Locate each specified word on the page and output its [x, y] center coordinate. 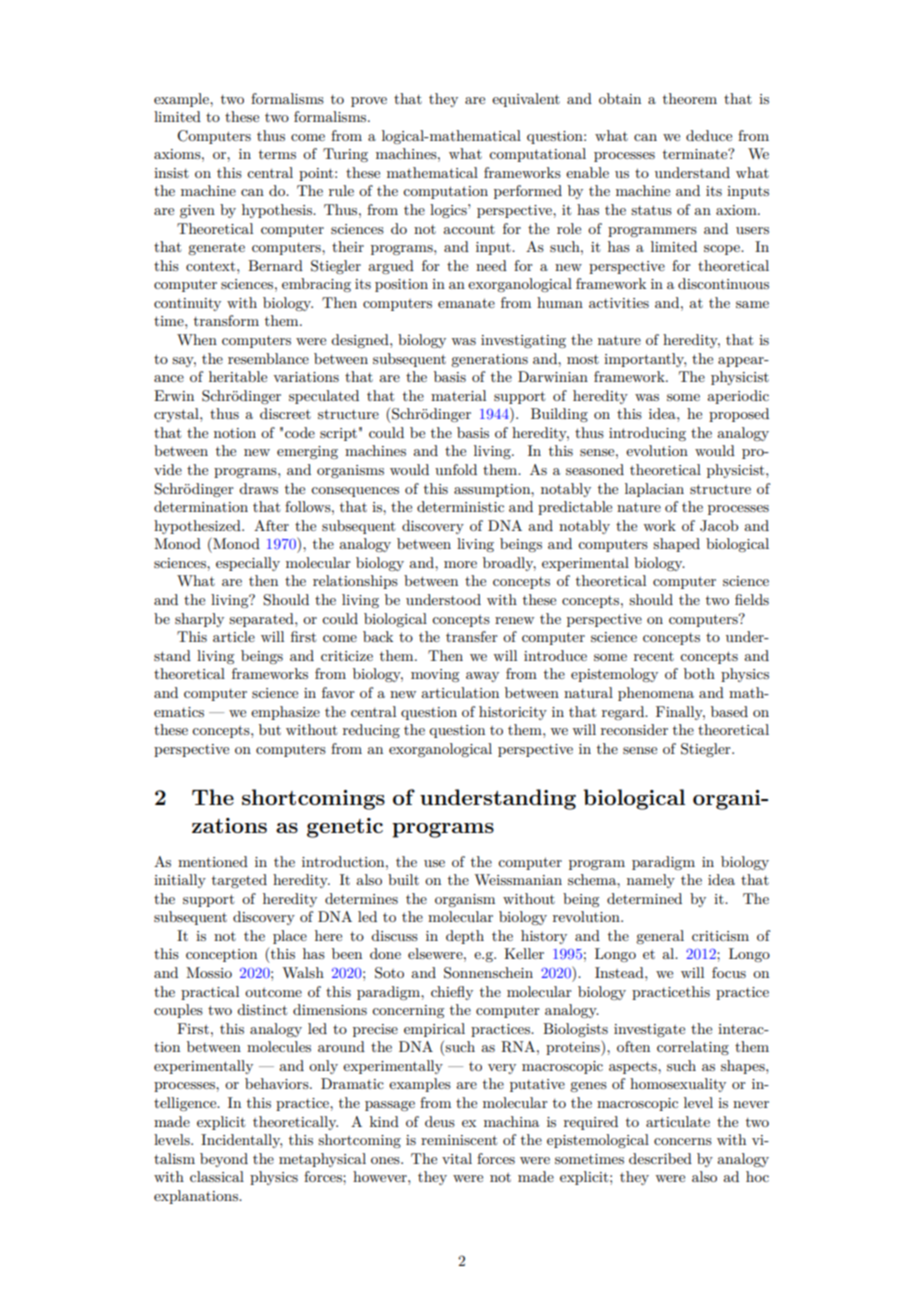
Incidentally [241, 1141]
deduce [709, 135]
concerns [683, 1141]
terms [277, 154]
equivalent [526, 100]
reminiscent [459, 1140]
